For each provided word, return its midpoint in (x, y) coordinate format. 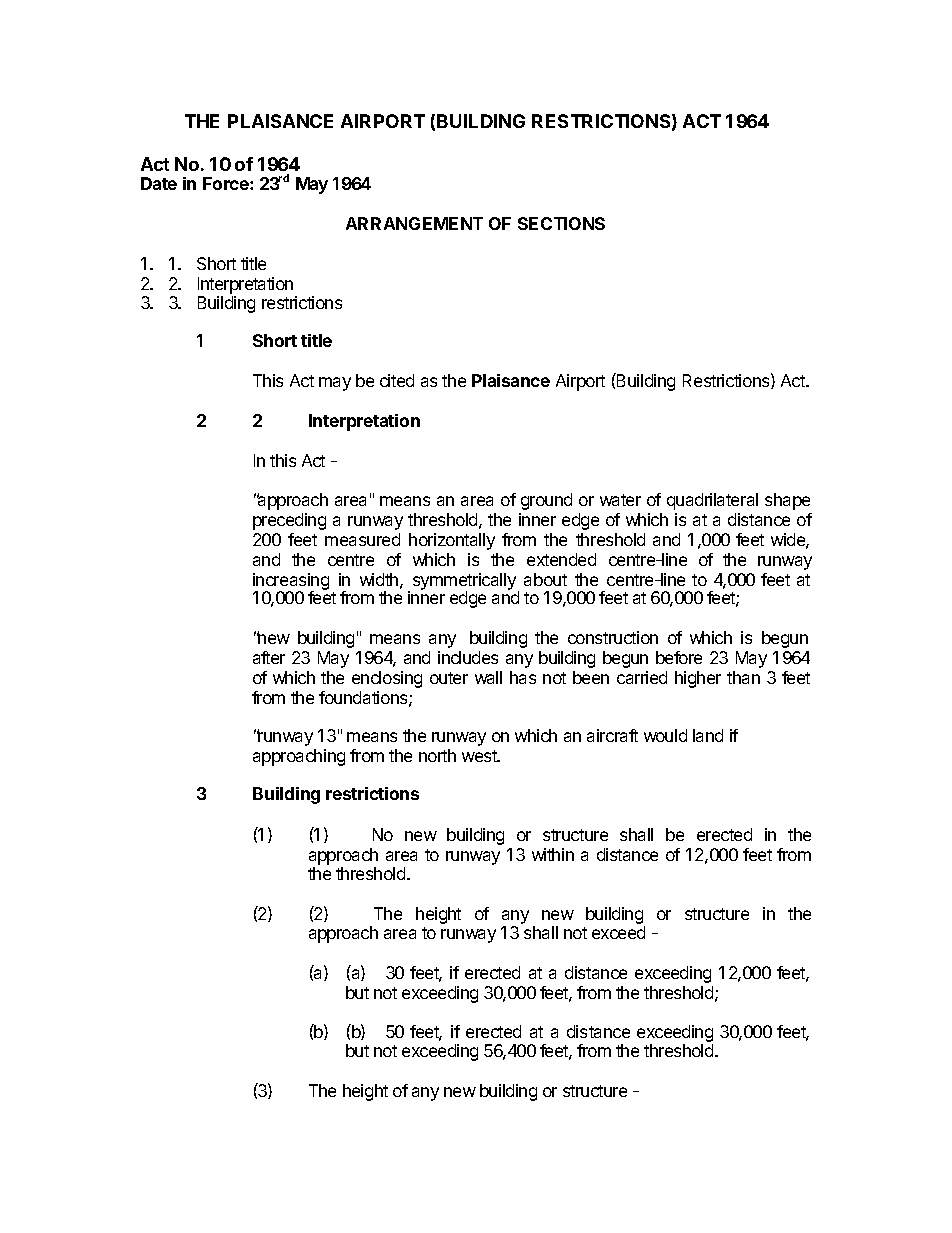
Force (227, 183)
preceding (289, 521)
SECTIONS (561, 223)
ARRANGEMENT (414, 223)
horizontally (452, 541)
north (437, 755)
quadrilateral (712, 501)
